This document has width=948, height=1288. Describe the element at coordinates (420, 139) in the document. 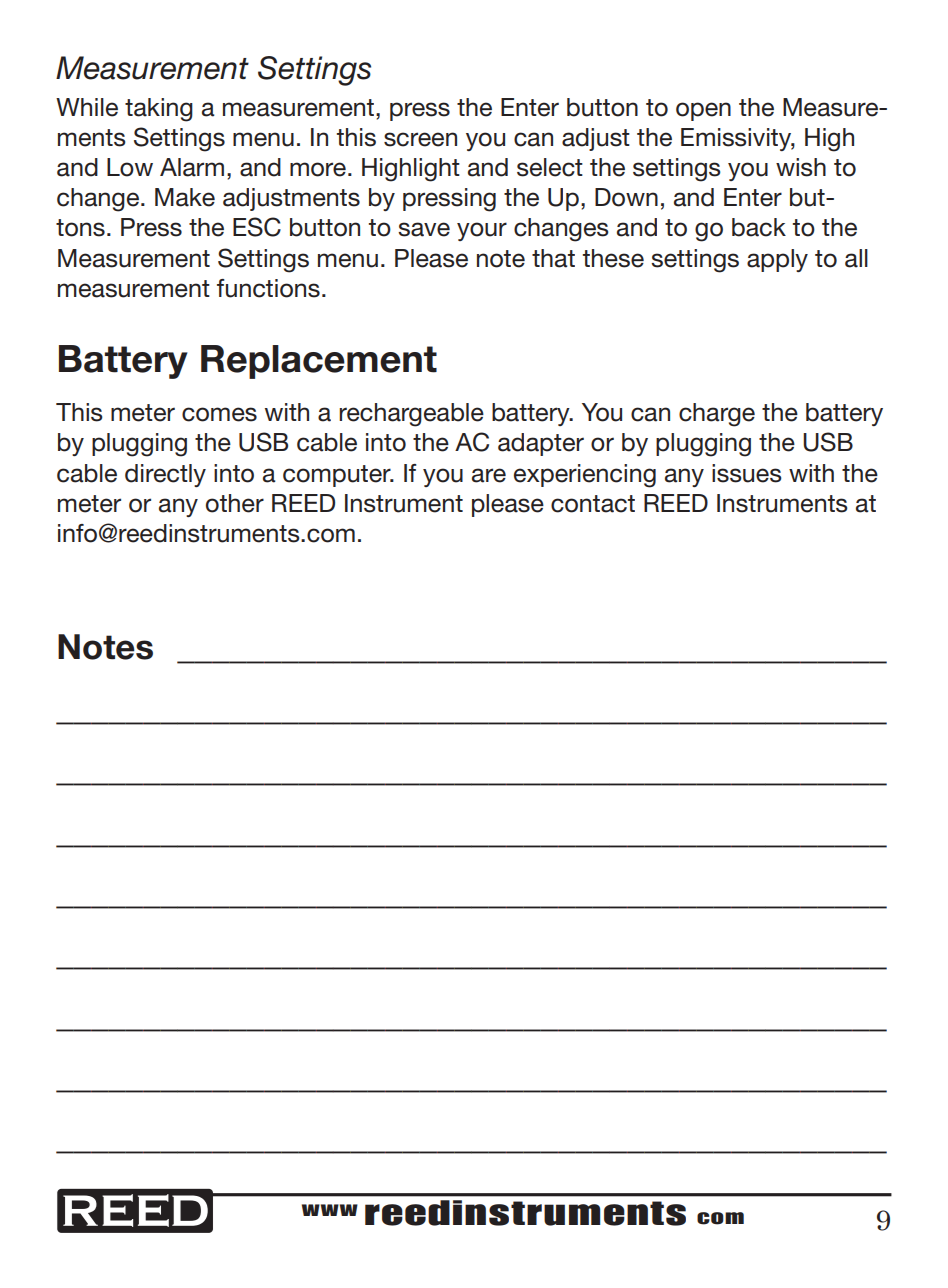

I see `screen` at that location.
